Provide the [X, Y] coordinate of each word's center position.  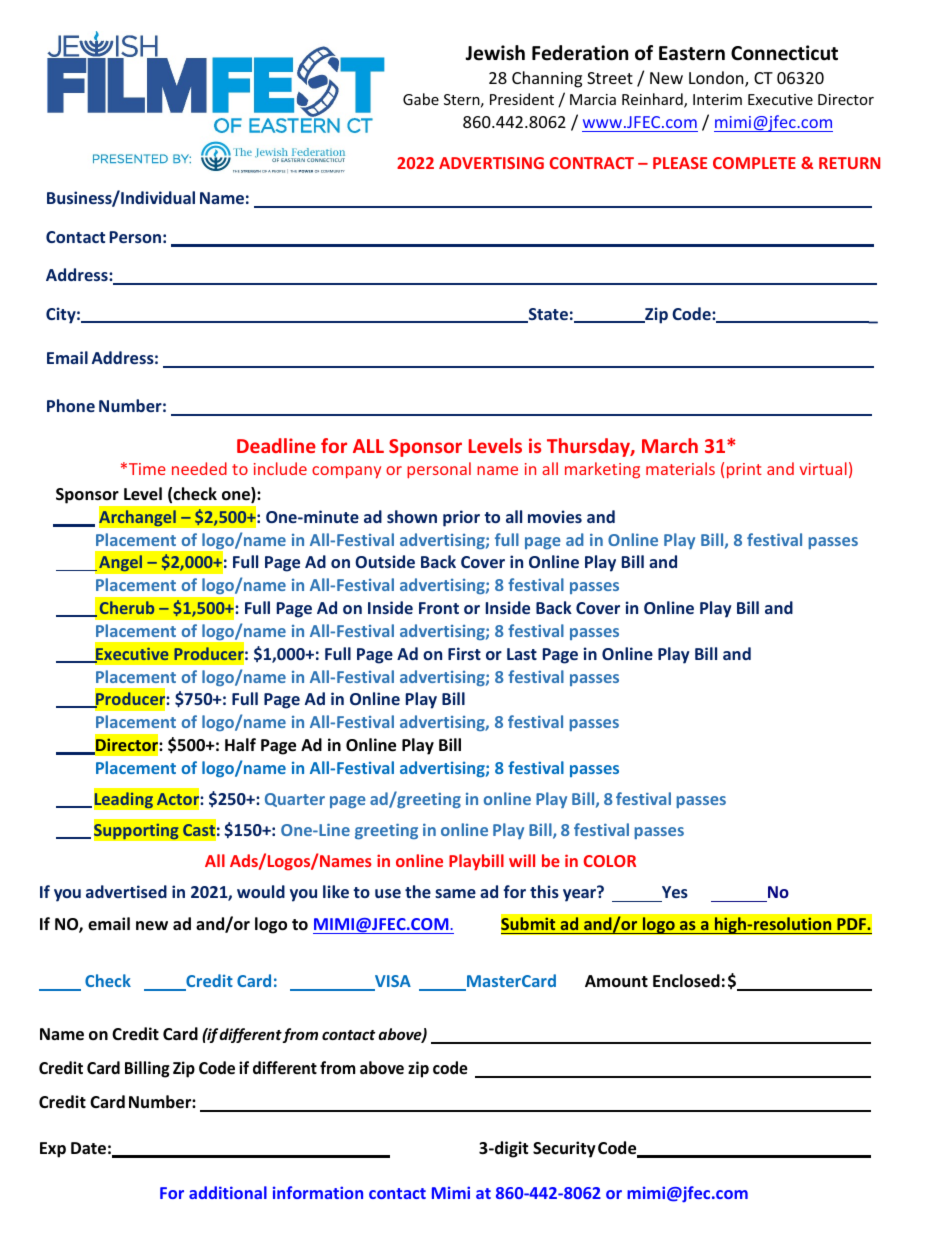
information [318, 1192]
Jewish [495, 53]
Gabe [421, 99]
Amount [616, 981]
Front [439, 608]
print [744, 471]
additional [228, 1192]
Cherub [127, 607]
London [717, 79]
